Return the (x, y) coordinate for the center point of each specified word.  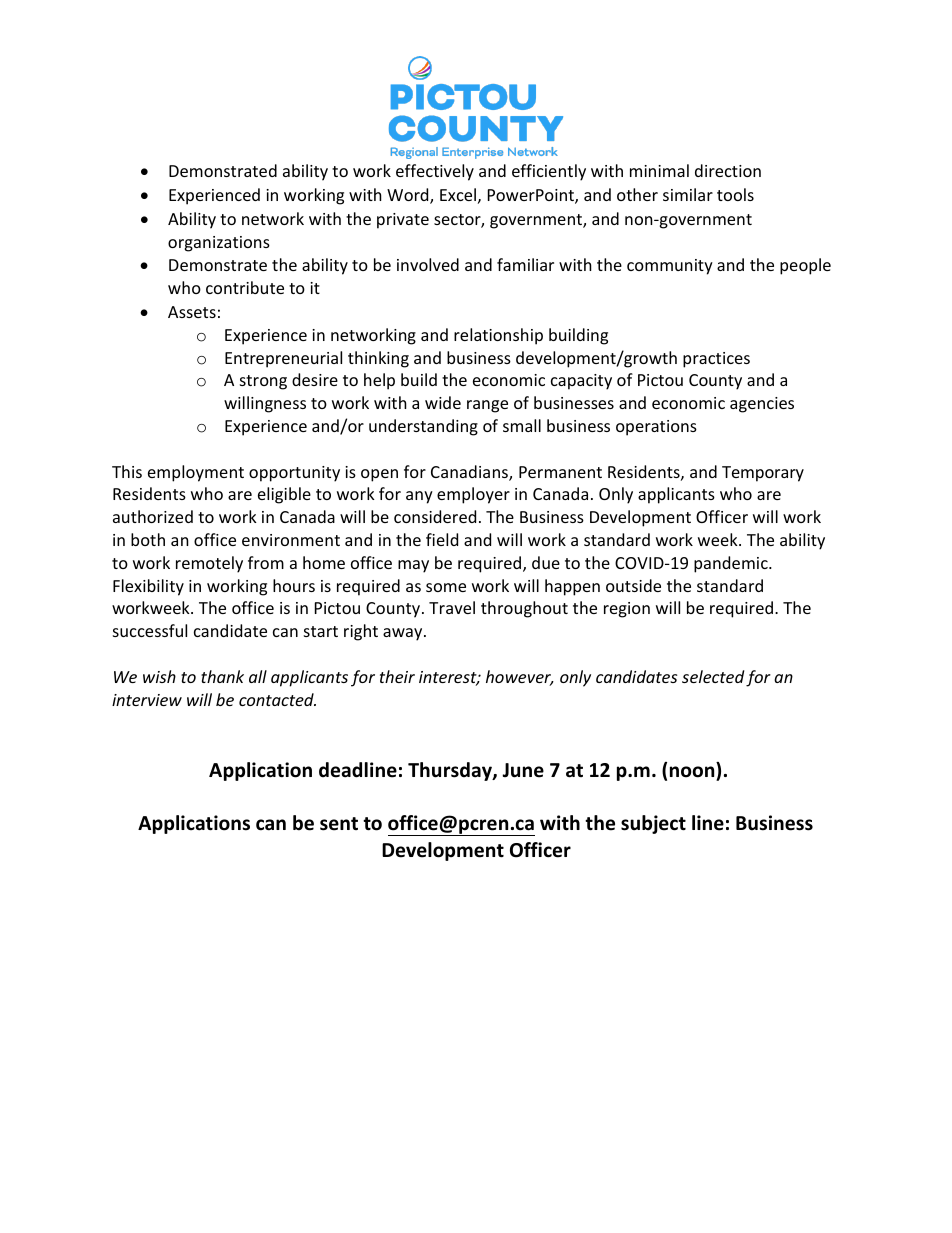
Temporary (763, 474)
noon (692, 772)
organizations (219, 244)
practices (716, 360)
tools (735, 194)
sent (339, 824)
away (404, 634)
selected (713, 676)
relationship (498, 336)
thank (222, 676)
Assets (192, 312)
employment (196, 473)
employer (473, 495)
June (523, 770)
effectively (435, 172)
